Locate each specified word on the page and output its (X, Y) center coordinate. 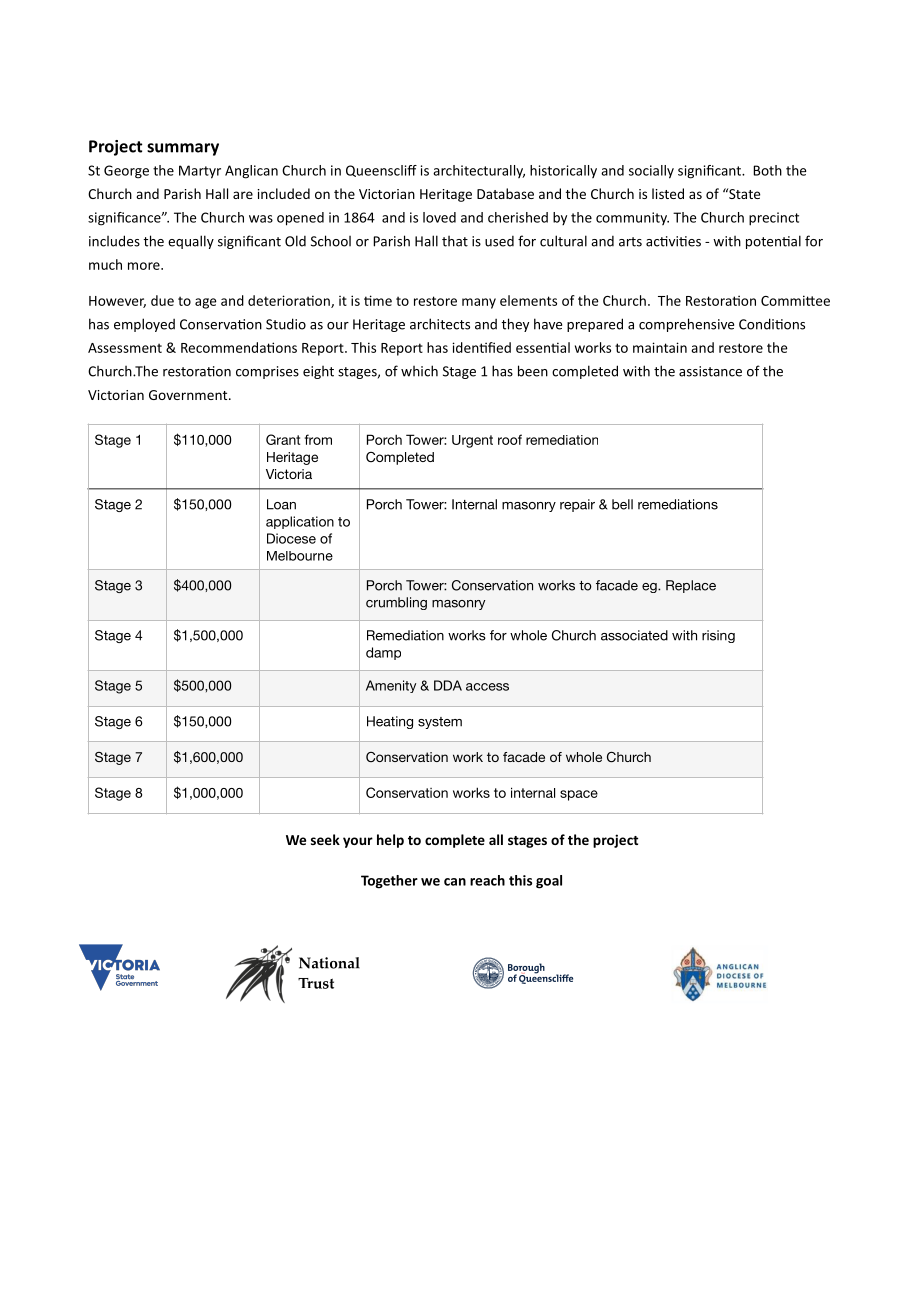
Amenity (391, 686)
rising (718, 636)
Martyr (200, 172)
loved (439, 217)
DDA (448, 685)
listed (668, 193)
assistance (710, 371)
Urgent (472, 441)
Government (189, 395)
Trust (316, 983)
